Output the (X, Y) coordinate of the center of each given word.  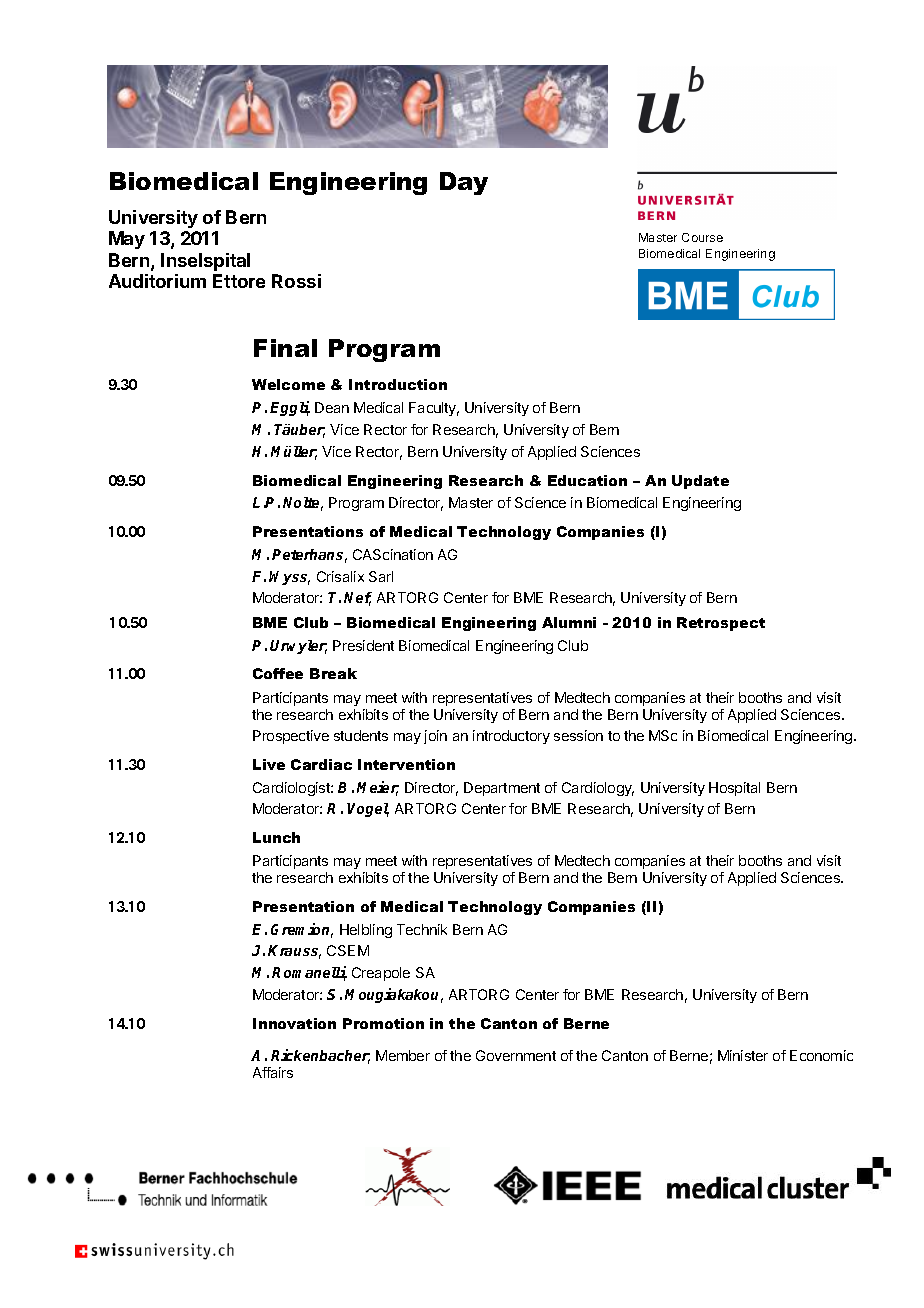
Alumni (569, 622)
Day (464, 183)
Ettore (239, 281)
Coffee (278, 673)
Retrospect (721, 624)
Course (702, 237)
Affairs (273, 1072)
